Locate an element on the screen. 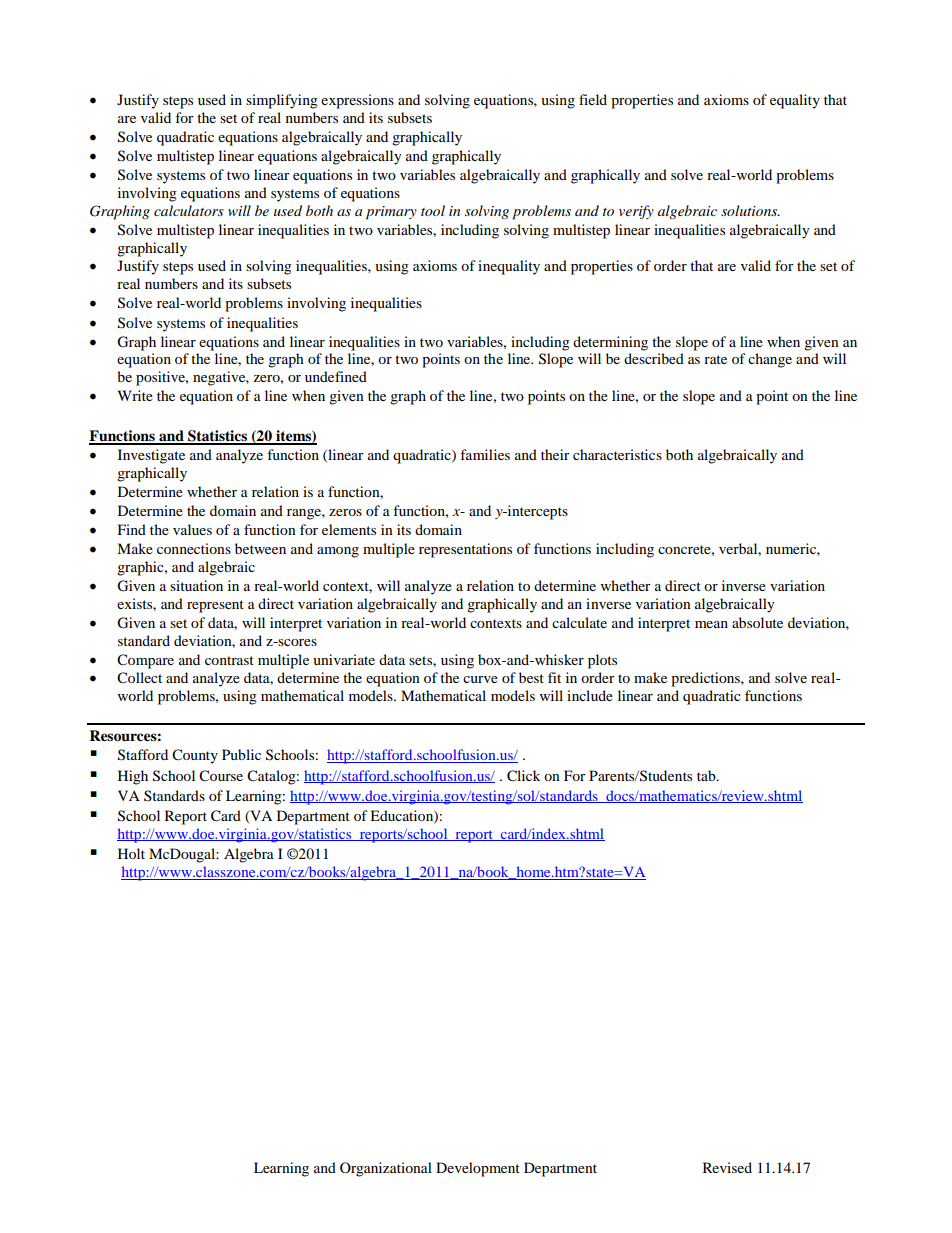 The height and width of the screenshot is (1233, 952). curve is located at coordinates (480, 679).
